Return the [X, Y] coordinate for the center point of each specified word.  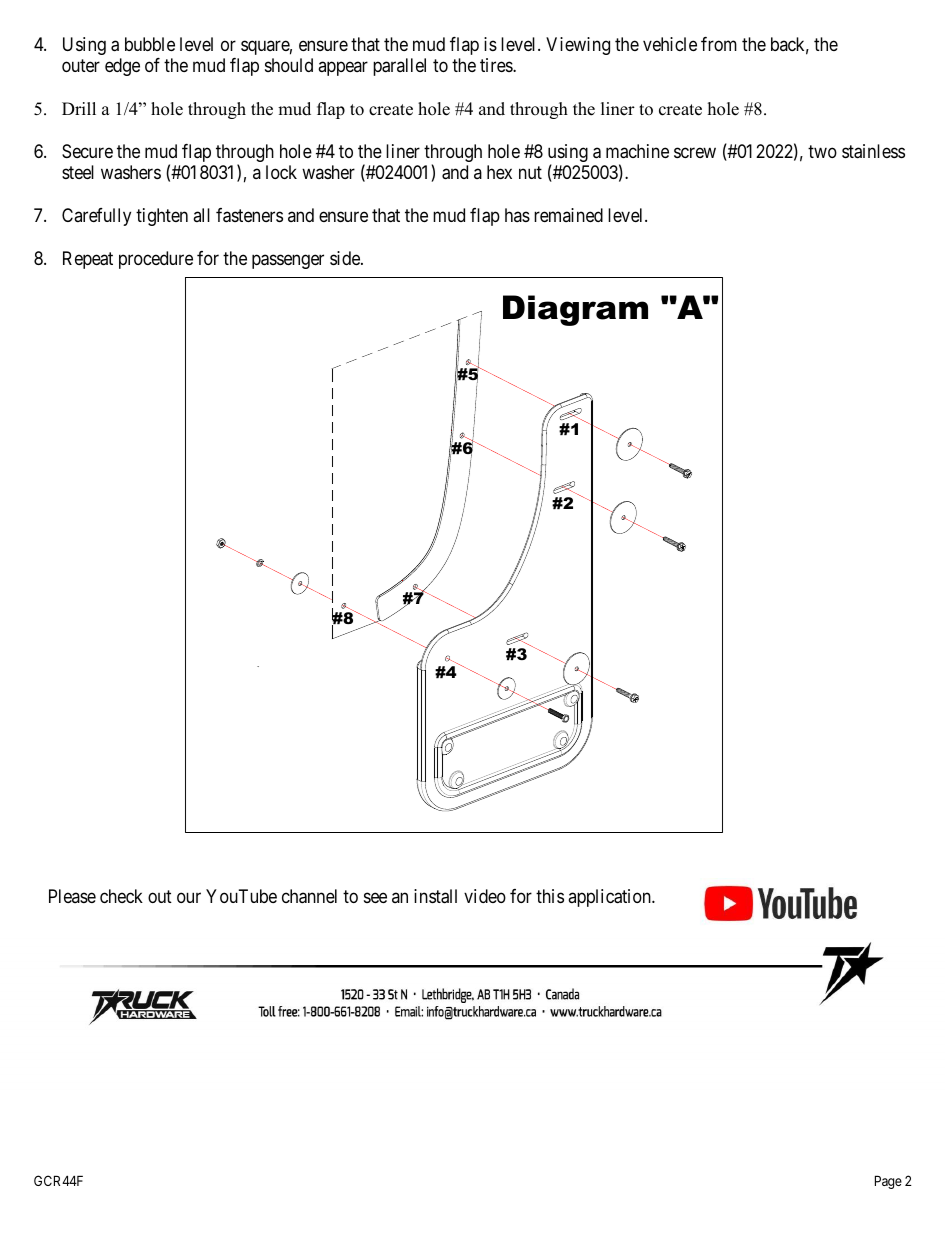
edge [122, 67]
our [189, 897]
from [719, 44]
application [610, 898]
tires [497, 65]
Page [888, 1182]
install [435, 896]
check [121, 896]
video [485, 896]
